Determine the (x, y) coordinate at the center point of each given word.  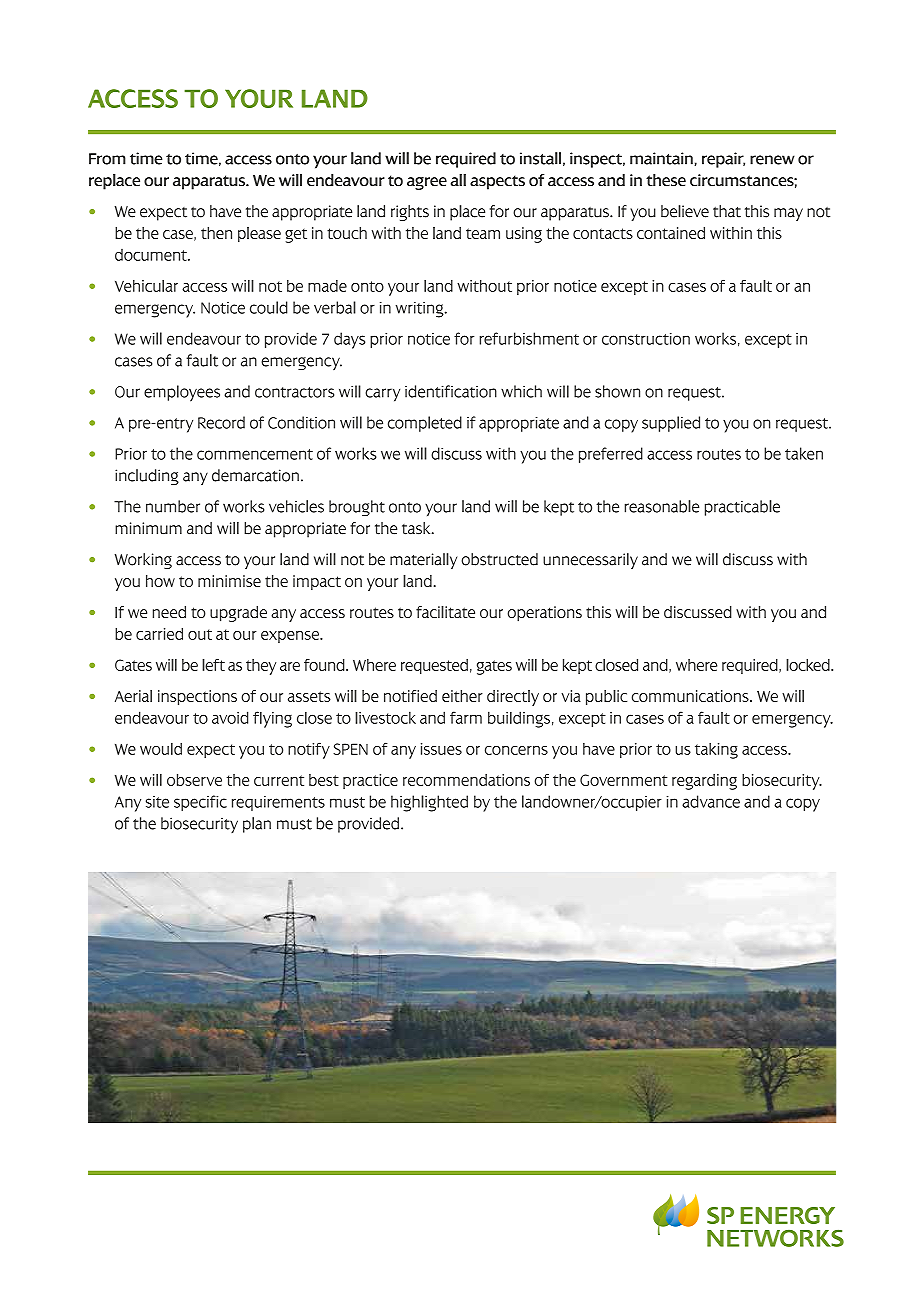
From (107, 159)
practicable (742, 508)
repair (723, 160)
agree (427, 183)
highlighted (429, 803)
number (173, 506)
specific (200, 803)
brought (357, 508)
